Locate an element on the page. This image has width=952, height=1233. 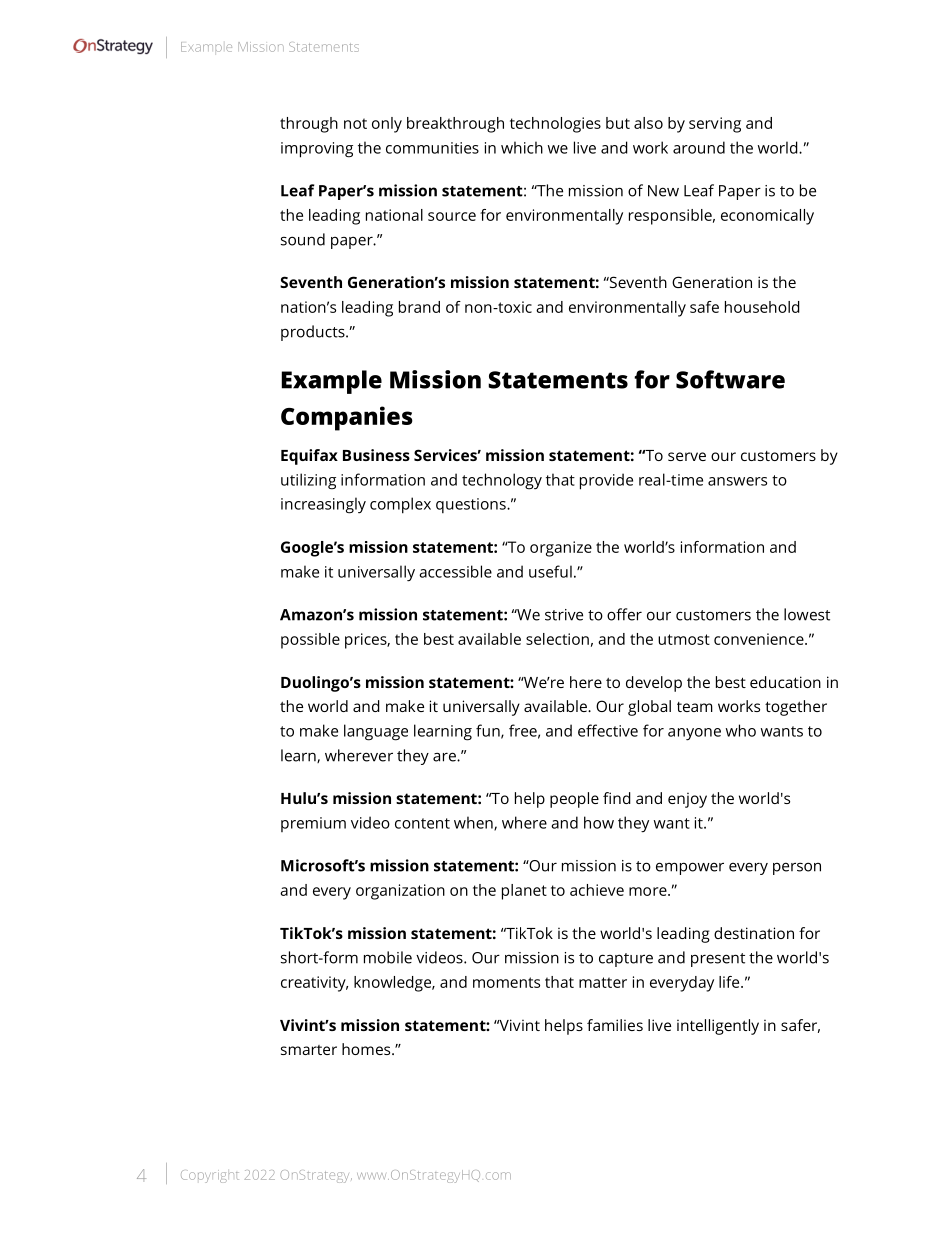
families is located at coordinates (615, 1025).
